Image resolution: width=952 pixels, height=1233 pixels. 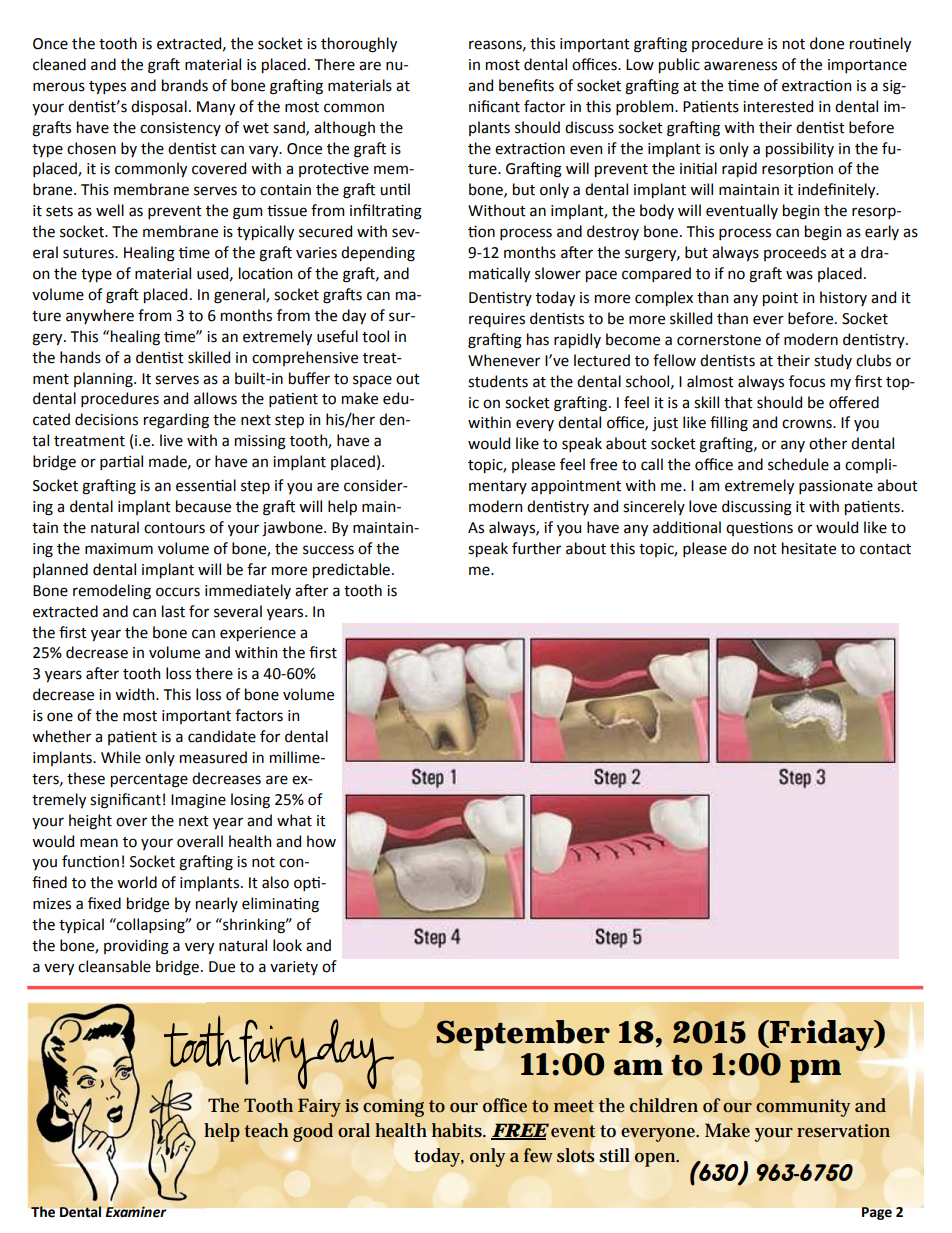 I want to click on last, so click(x=173, y=611).
